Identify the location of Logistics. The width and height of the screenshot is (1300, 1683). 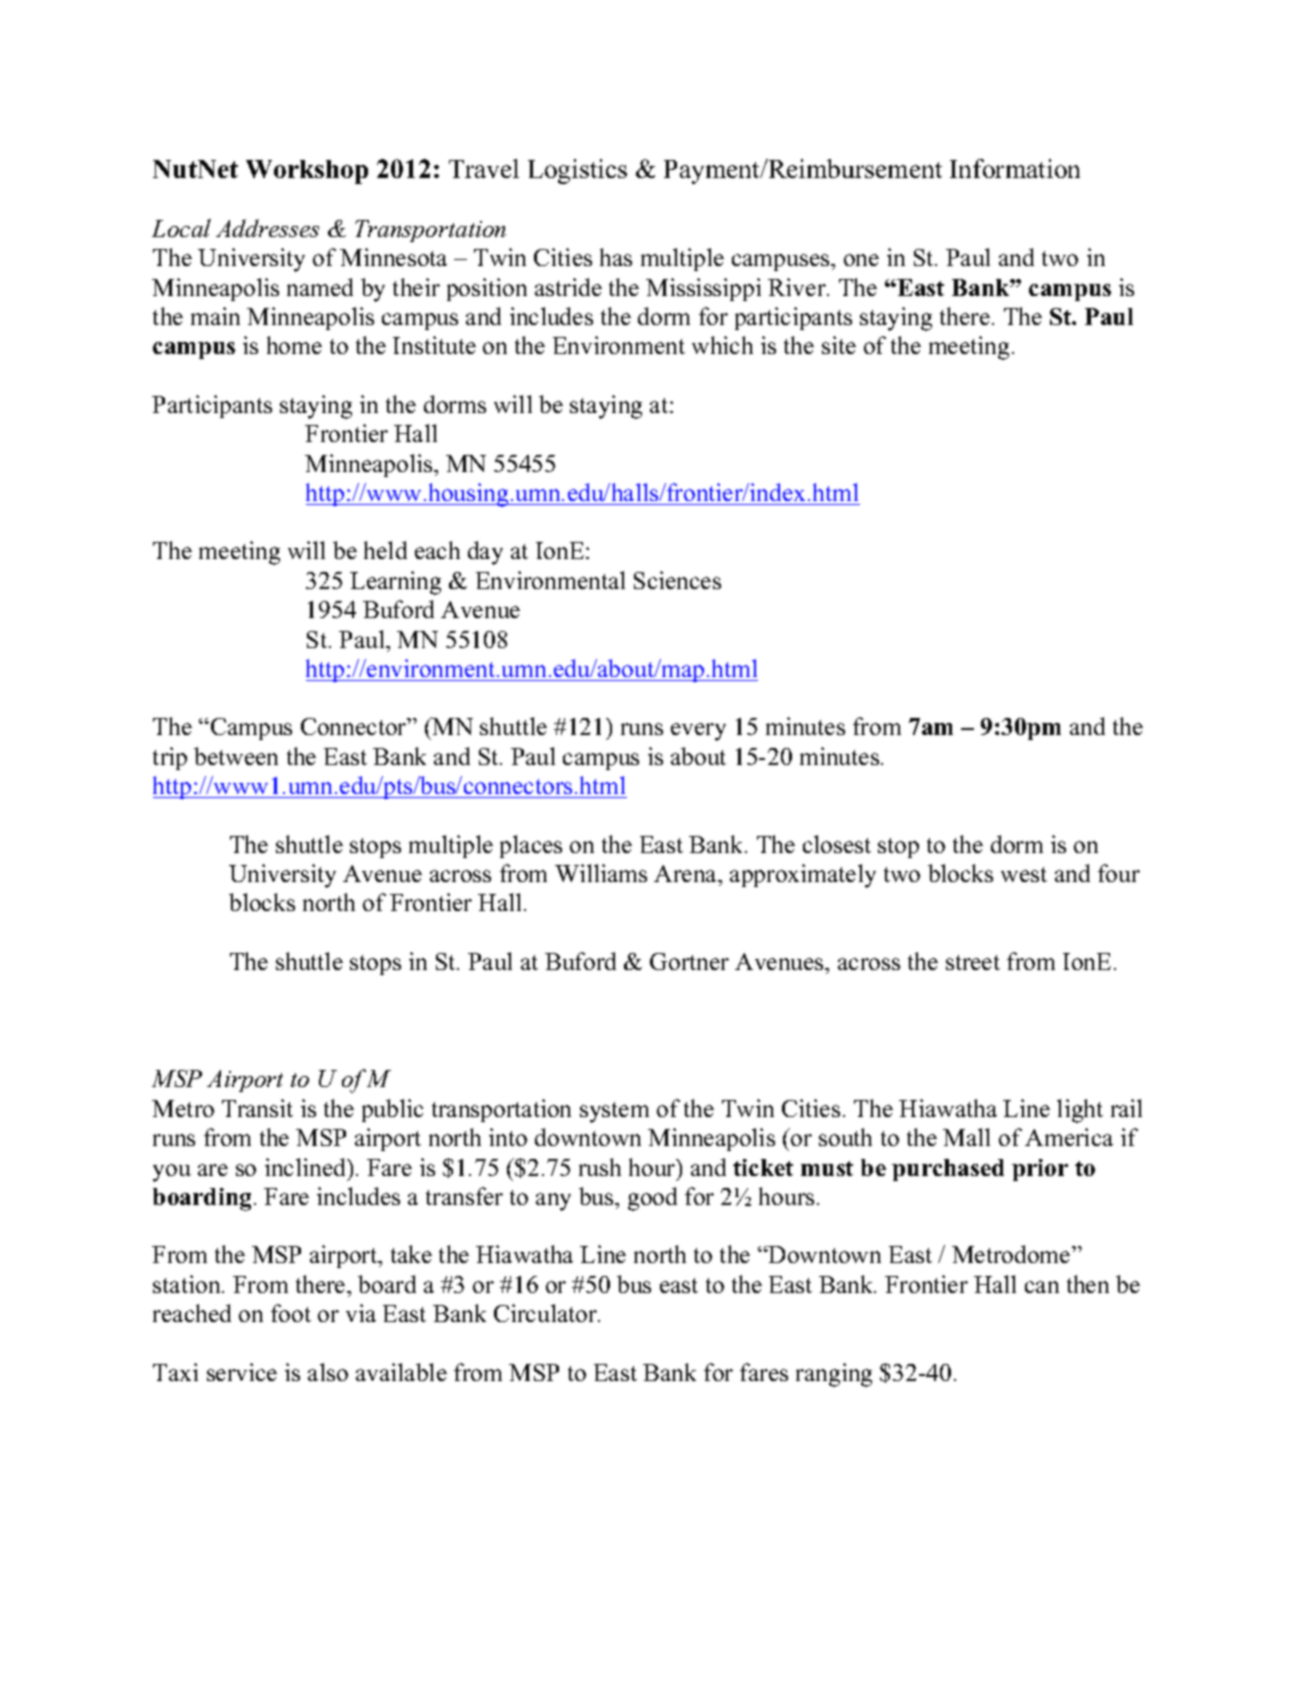
(577, 171).
